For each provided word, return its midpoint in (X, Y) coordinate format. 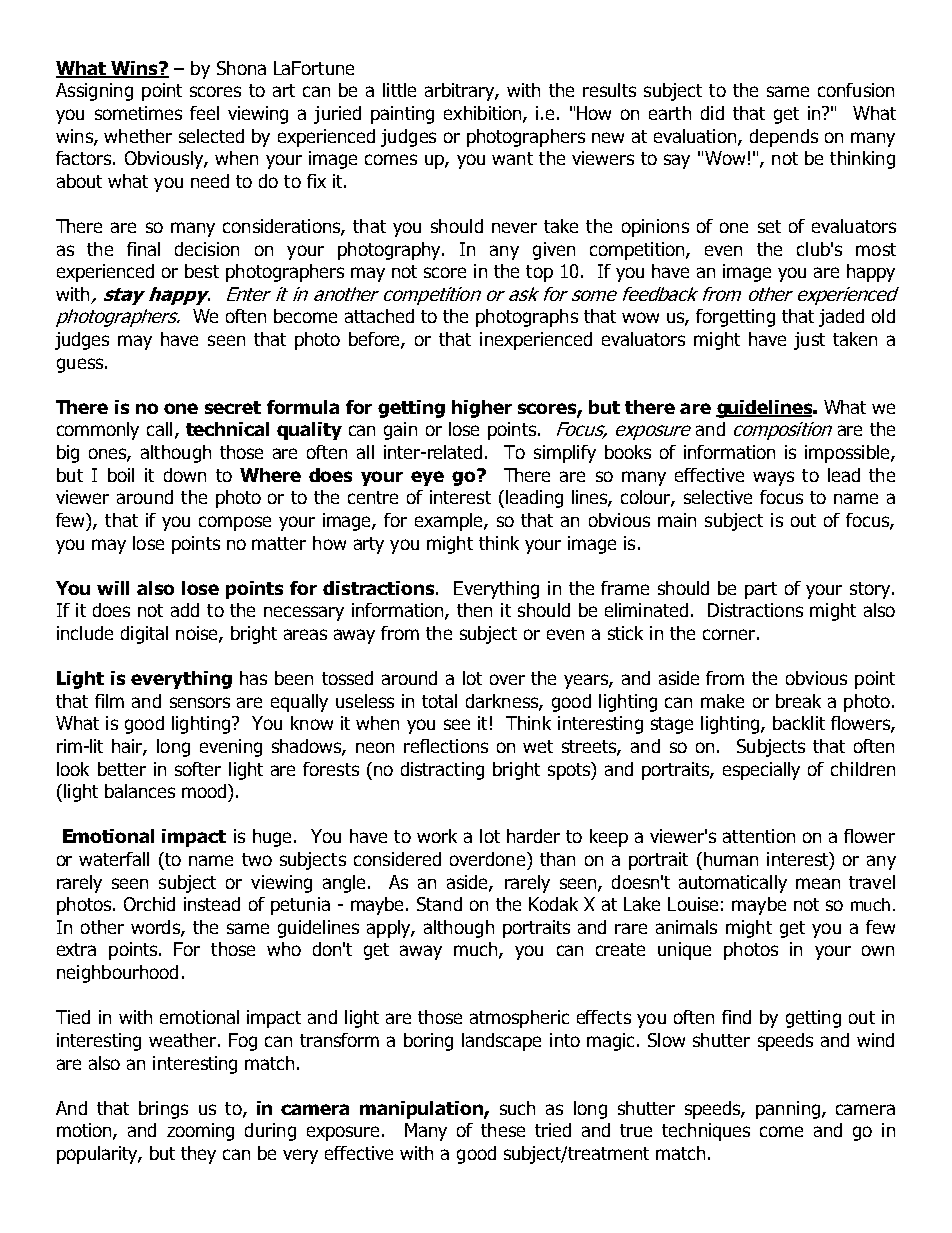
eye (427, 478)
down (185, 475)
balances (140, 791)
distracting (442, 771)
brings (163, 1110)
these (503, 1130)
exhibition (484, 114)
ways (773, 478)
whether (138, 136)
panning (789, 1110)
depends (784, 138)
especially (761, 771)
